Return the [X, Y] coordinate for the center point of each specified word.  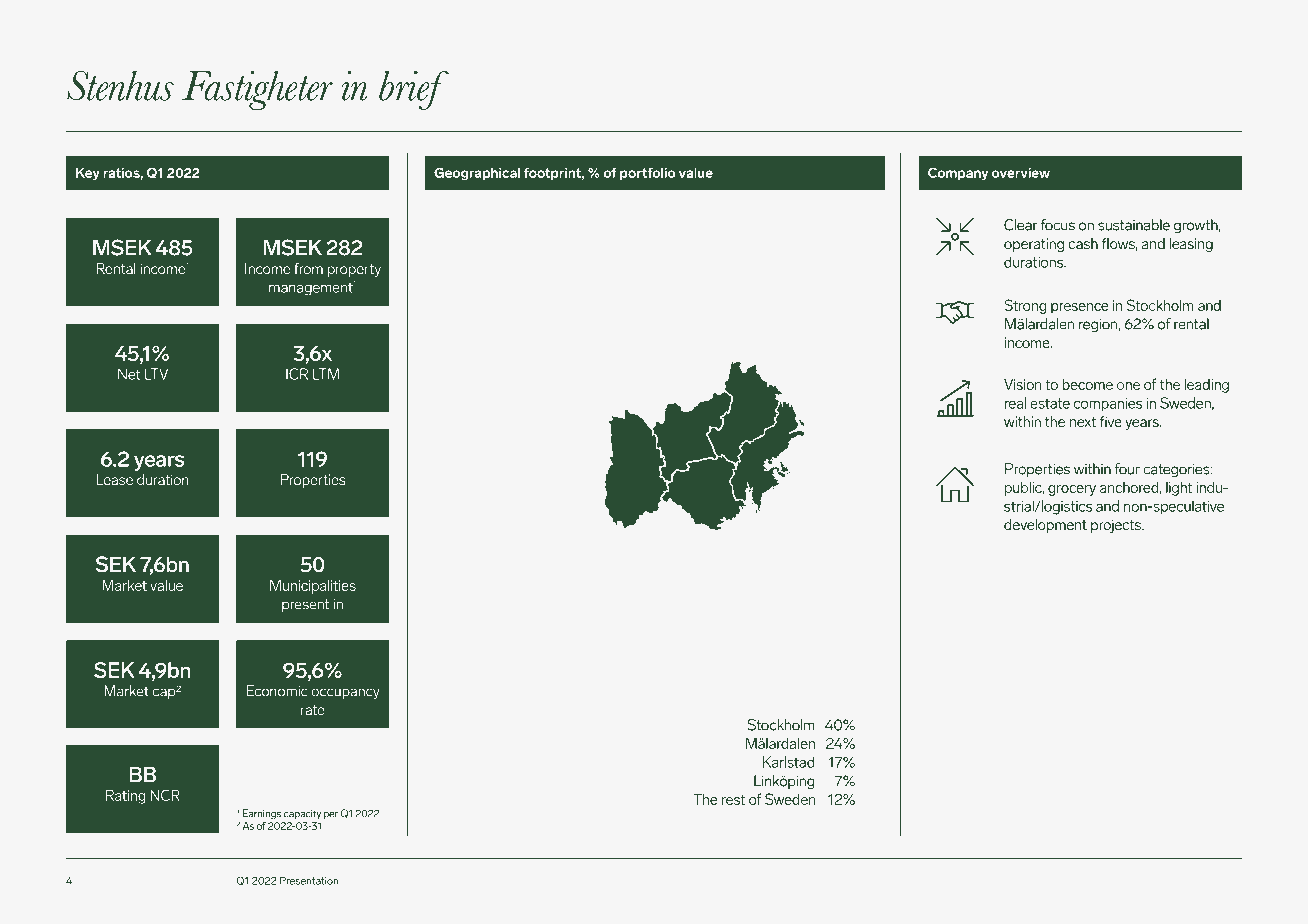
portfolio [648, 174]
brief [414, 90]
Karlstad [789, 762]
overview [1021, 173]
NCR [165, 795]
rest [733, 799]
